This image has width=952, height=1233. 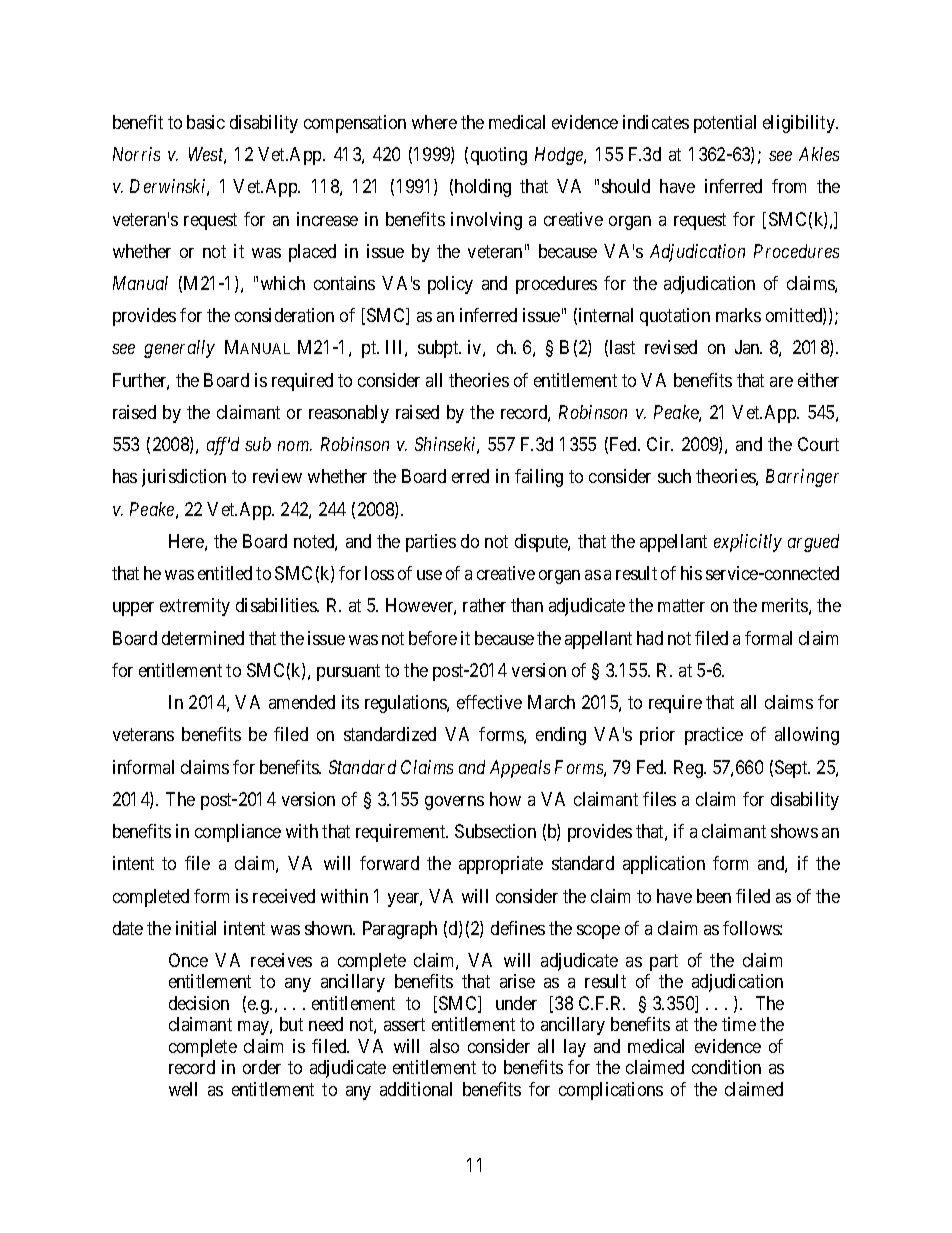 I want to click on rather, so click(x=484, y=605).
